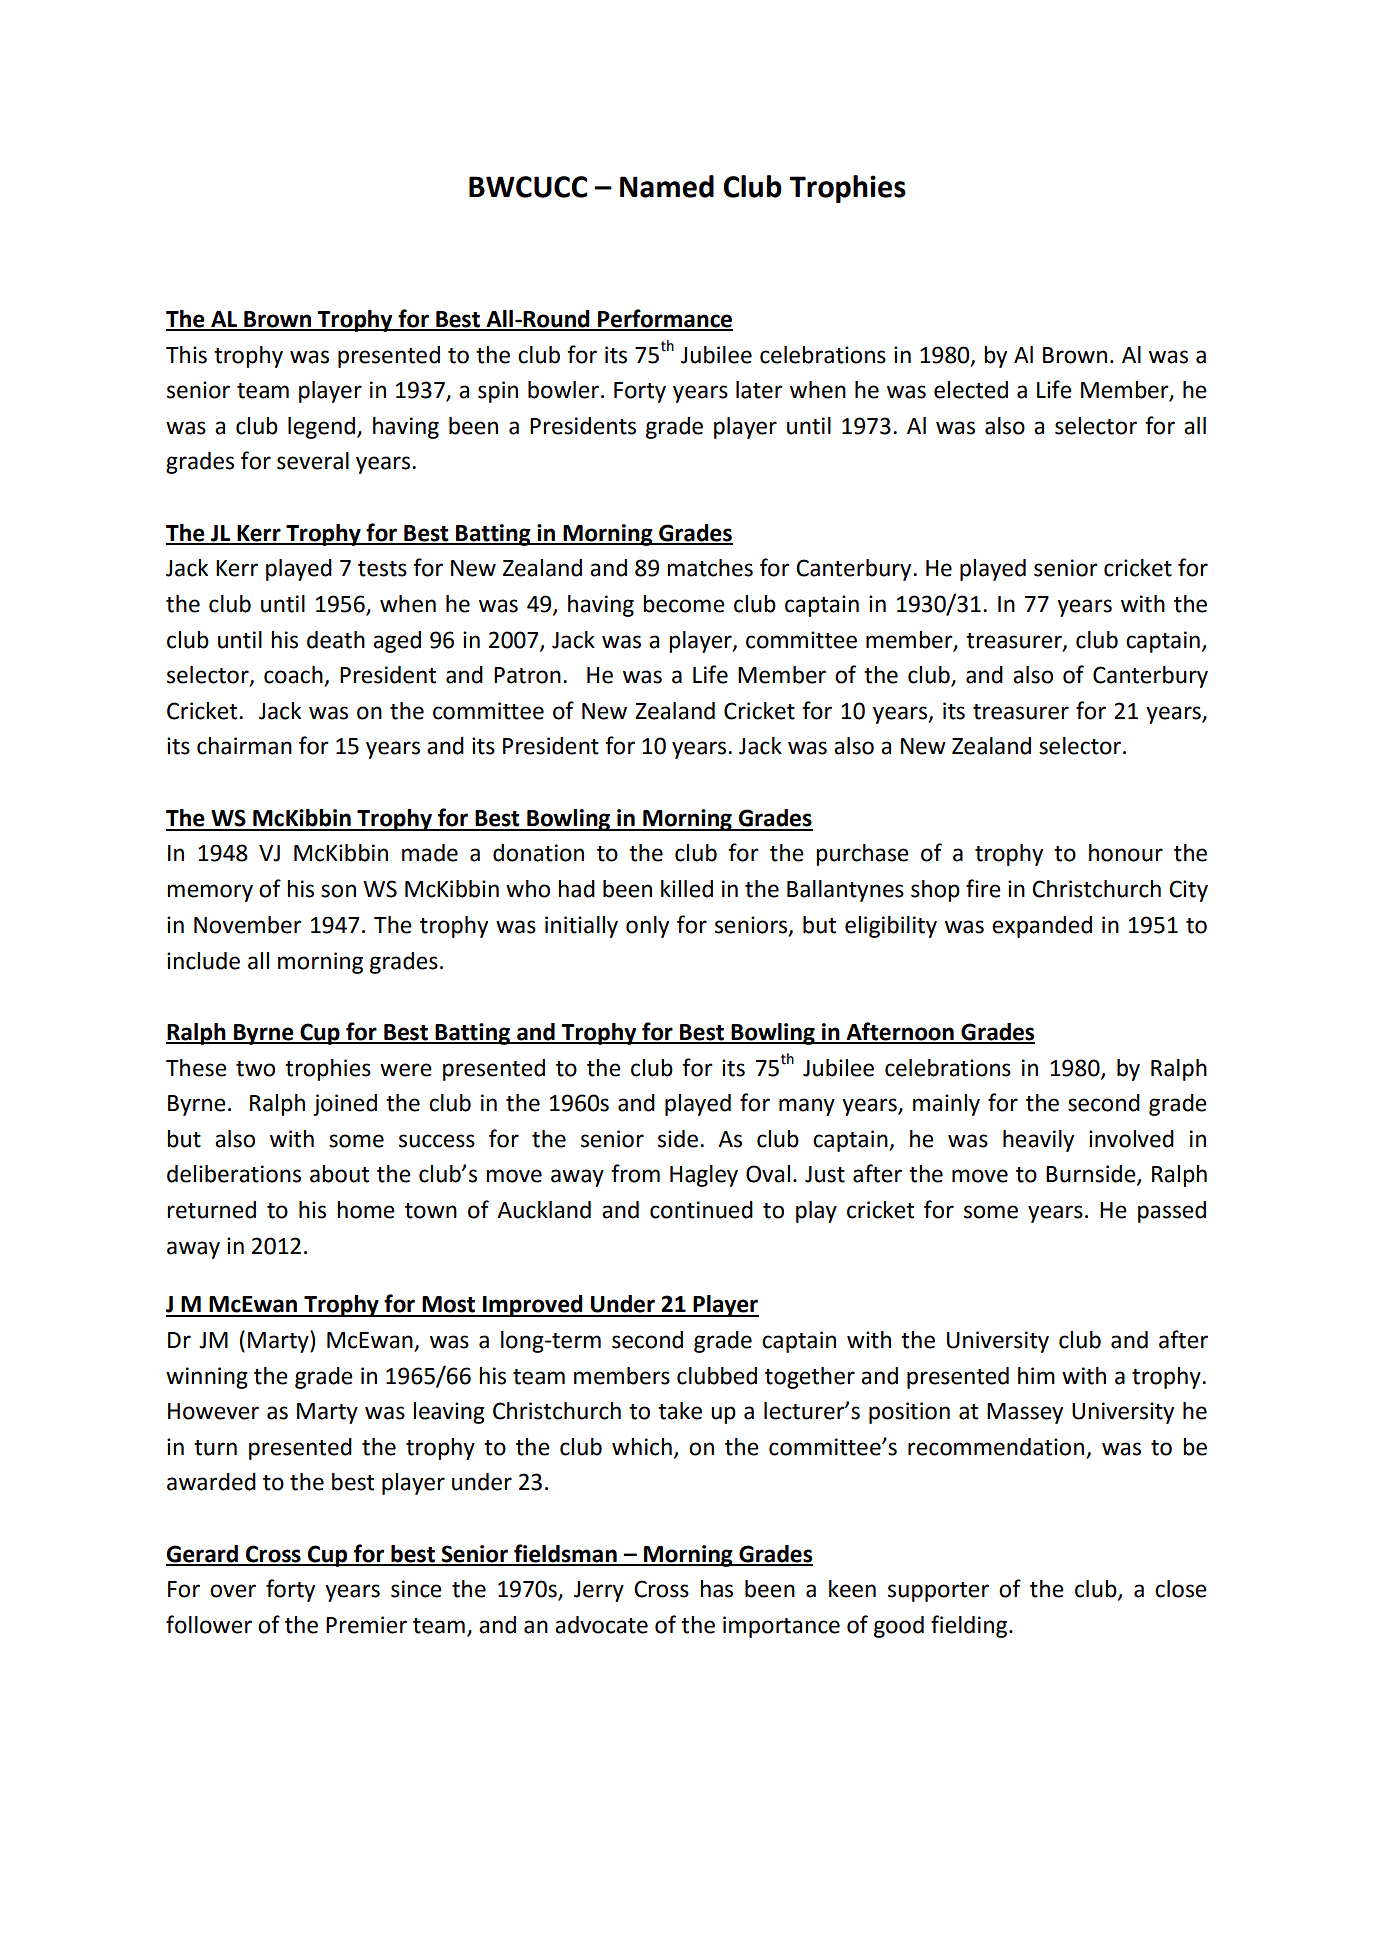 Image resolution: width=1374 pixels, height=1943 pixels. I want to click on This, so click(186, 355).
